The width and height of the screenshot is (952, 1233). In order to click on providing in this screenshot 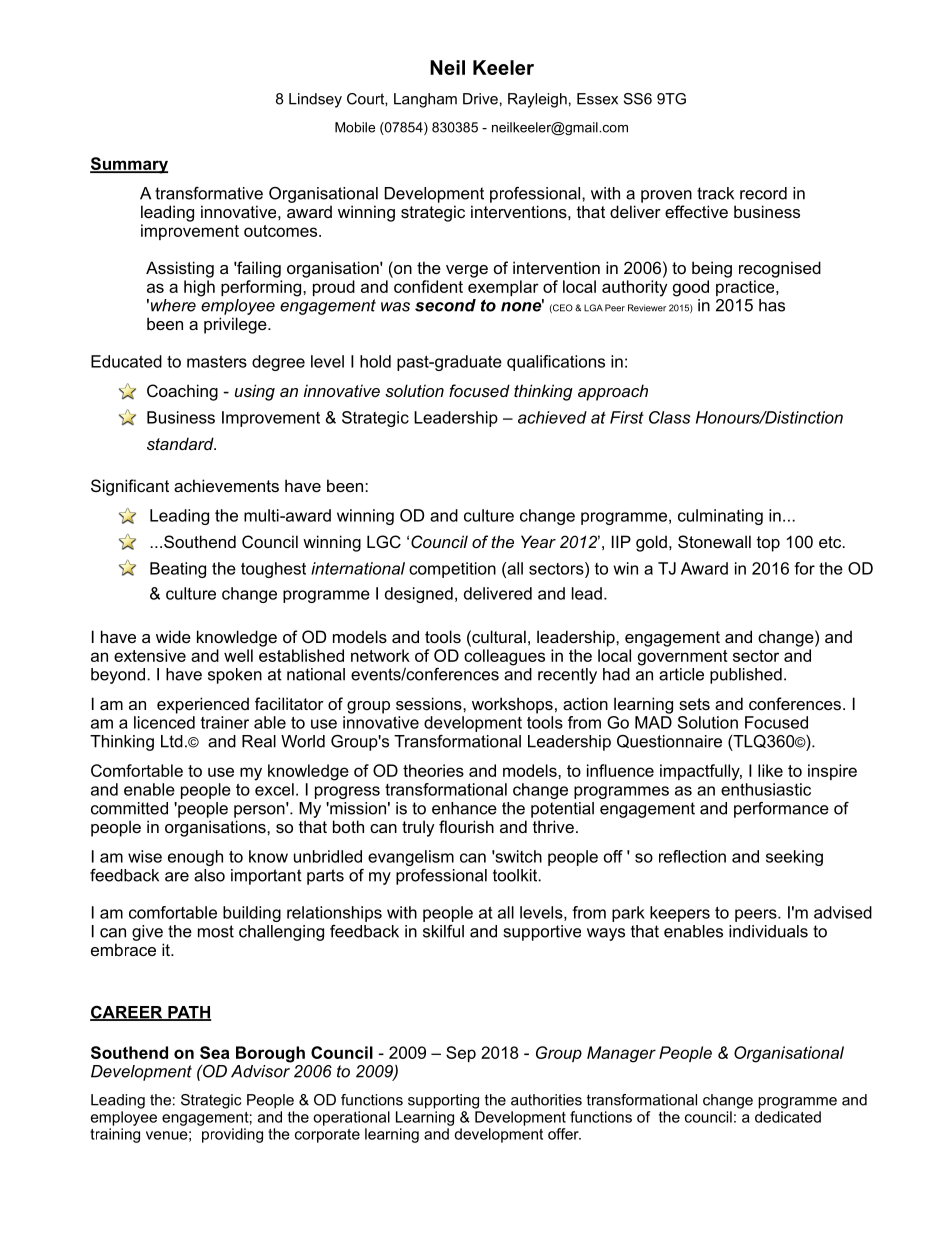, I will do `click(232, 1135)`.
